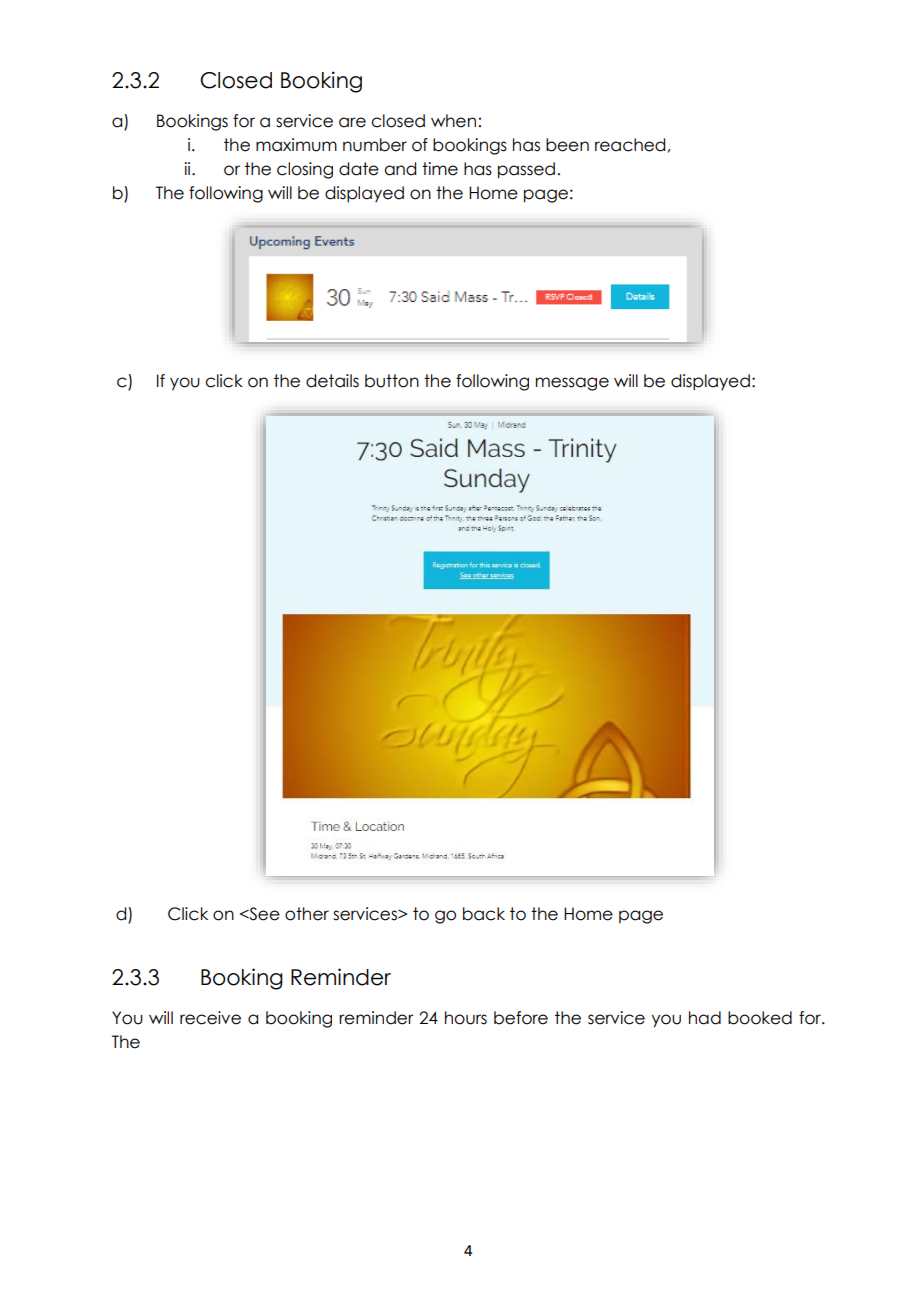 This screenshot has width=924, height=1308. Describe the element at coordinates (466, 1018) in the screenshot. I see `hours` at that location.
